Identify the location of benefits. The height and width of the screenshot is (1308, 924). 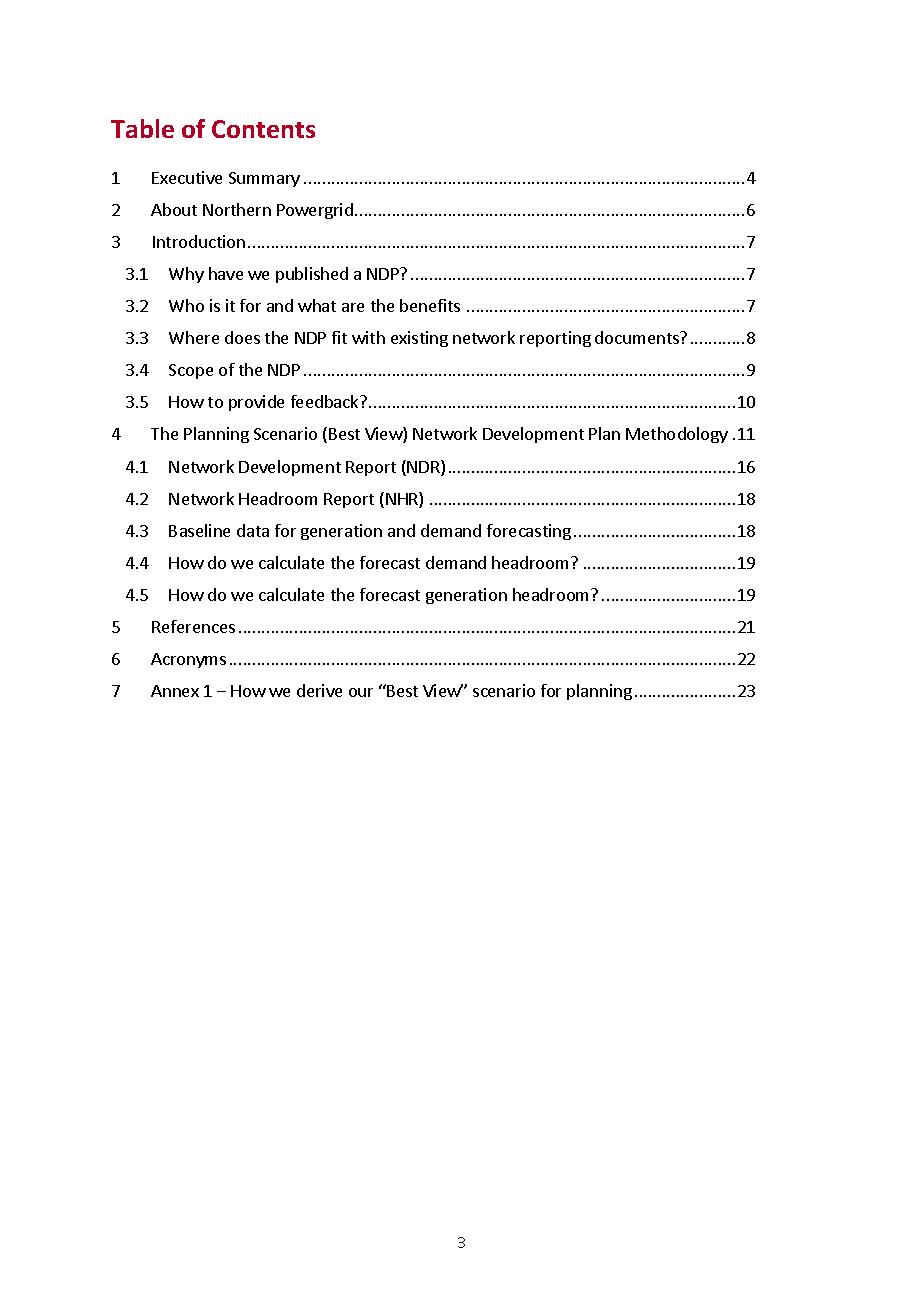
(430, 305).
